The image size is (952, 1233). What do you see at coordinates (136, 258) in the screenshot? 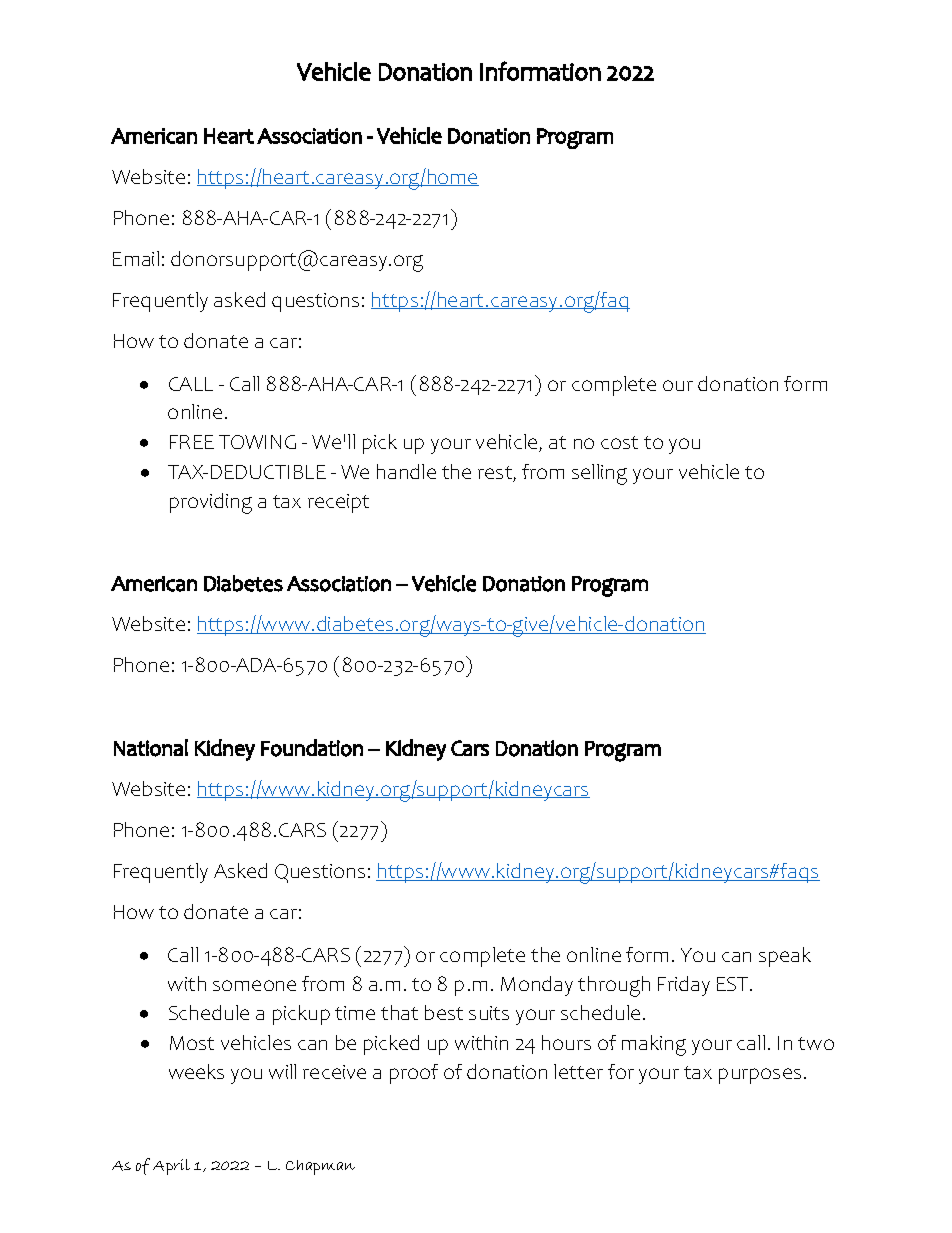
I see `Email` at bounding box center [136, 258].
